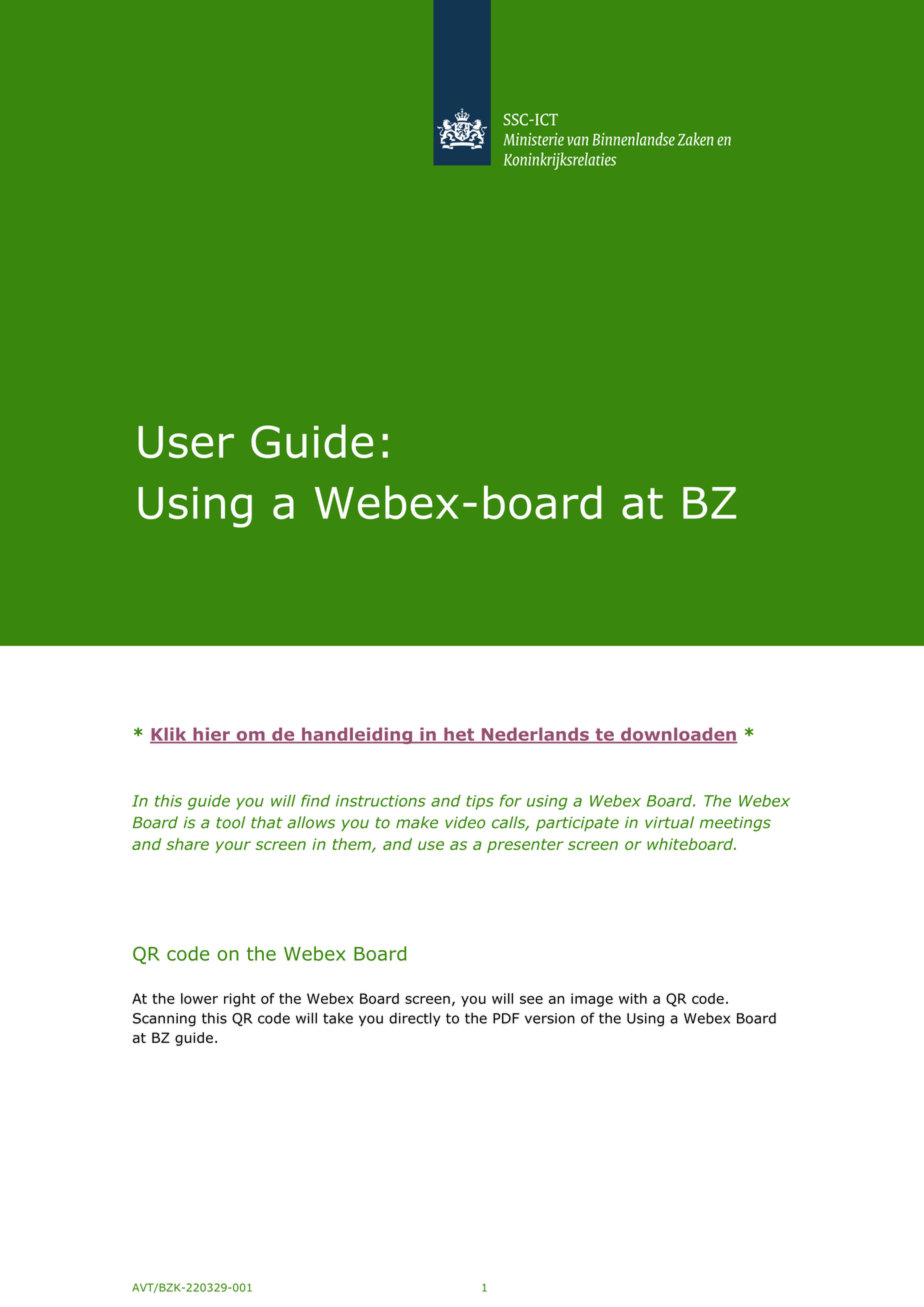  I want to click on hier, so click(211, 735).
